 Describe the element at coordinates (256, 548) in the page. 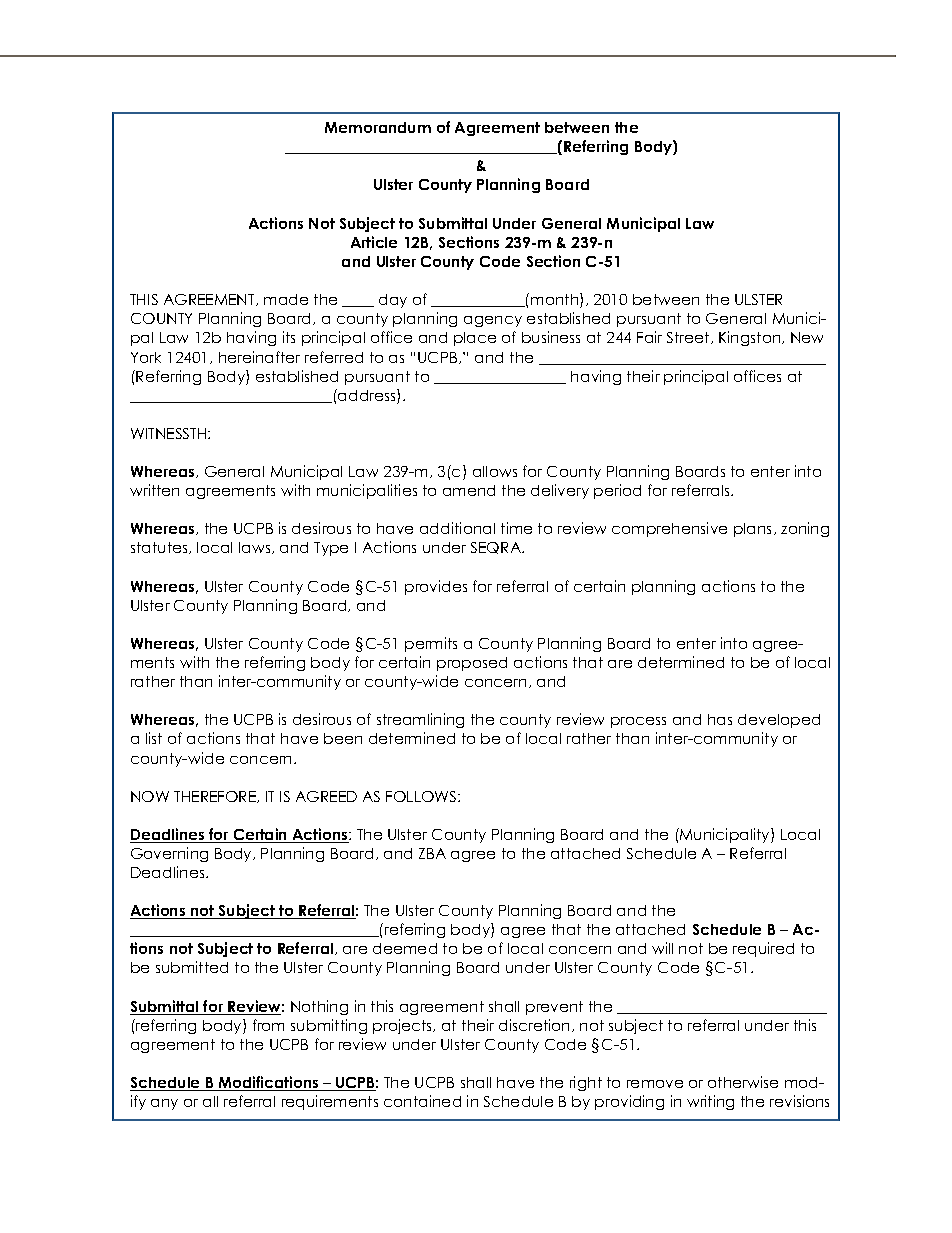

I see `laws` at that location.
